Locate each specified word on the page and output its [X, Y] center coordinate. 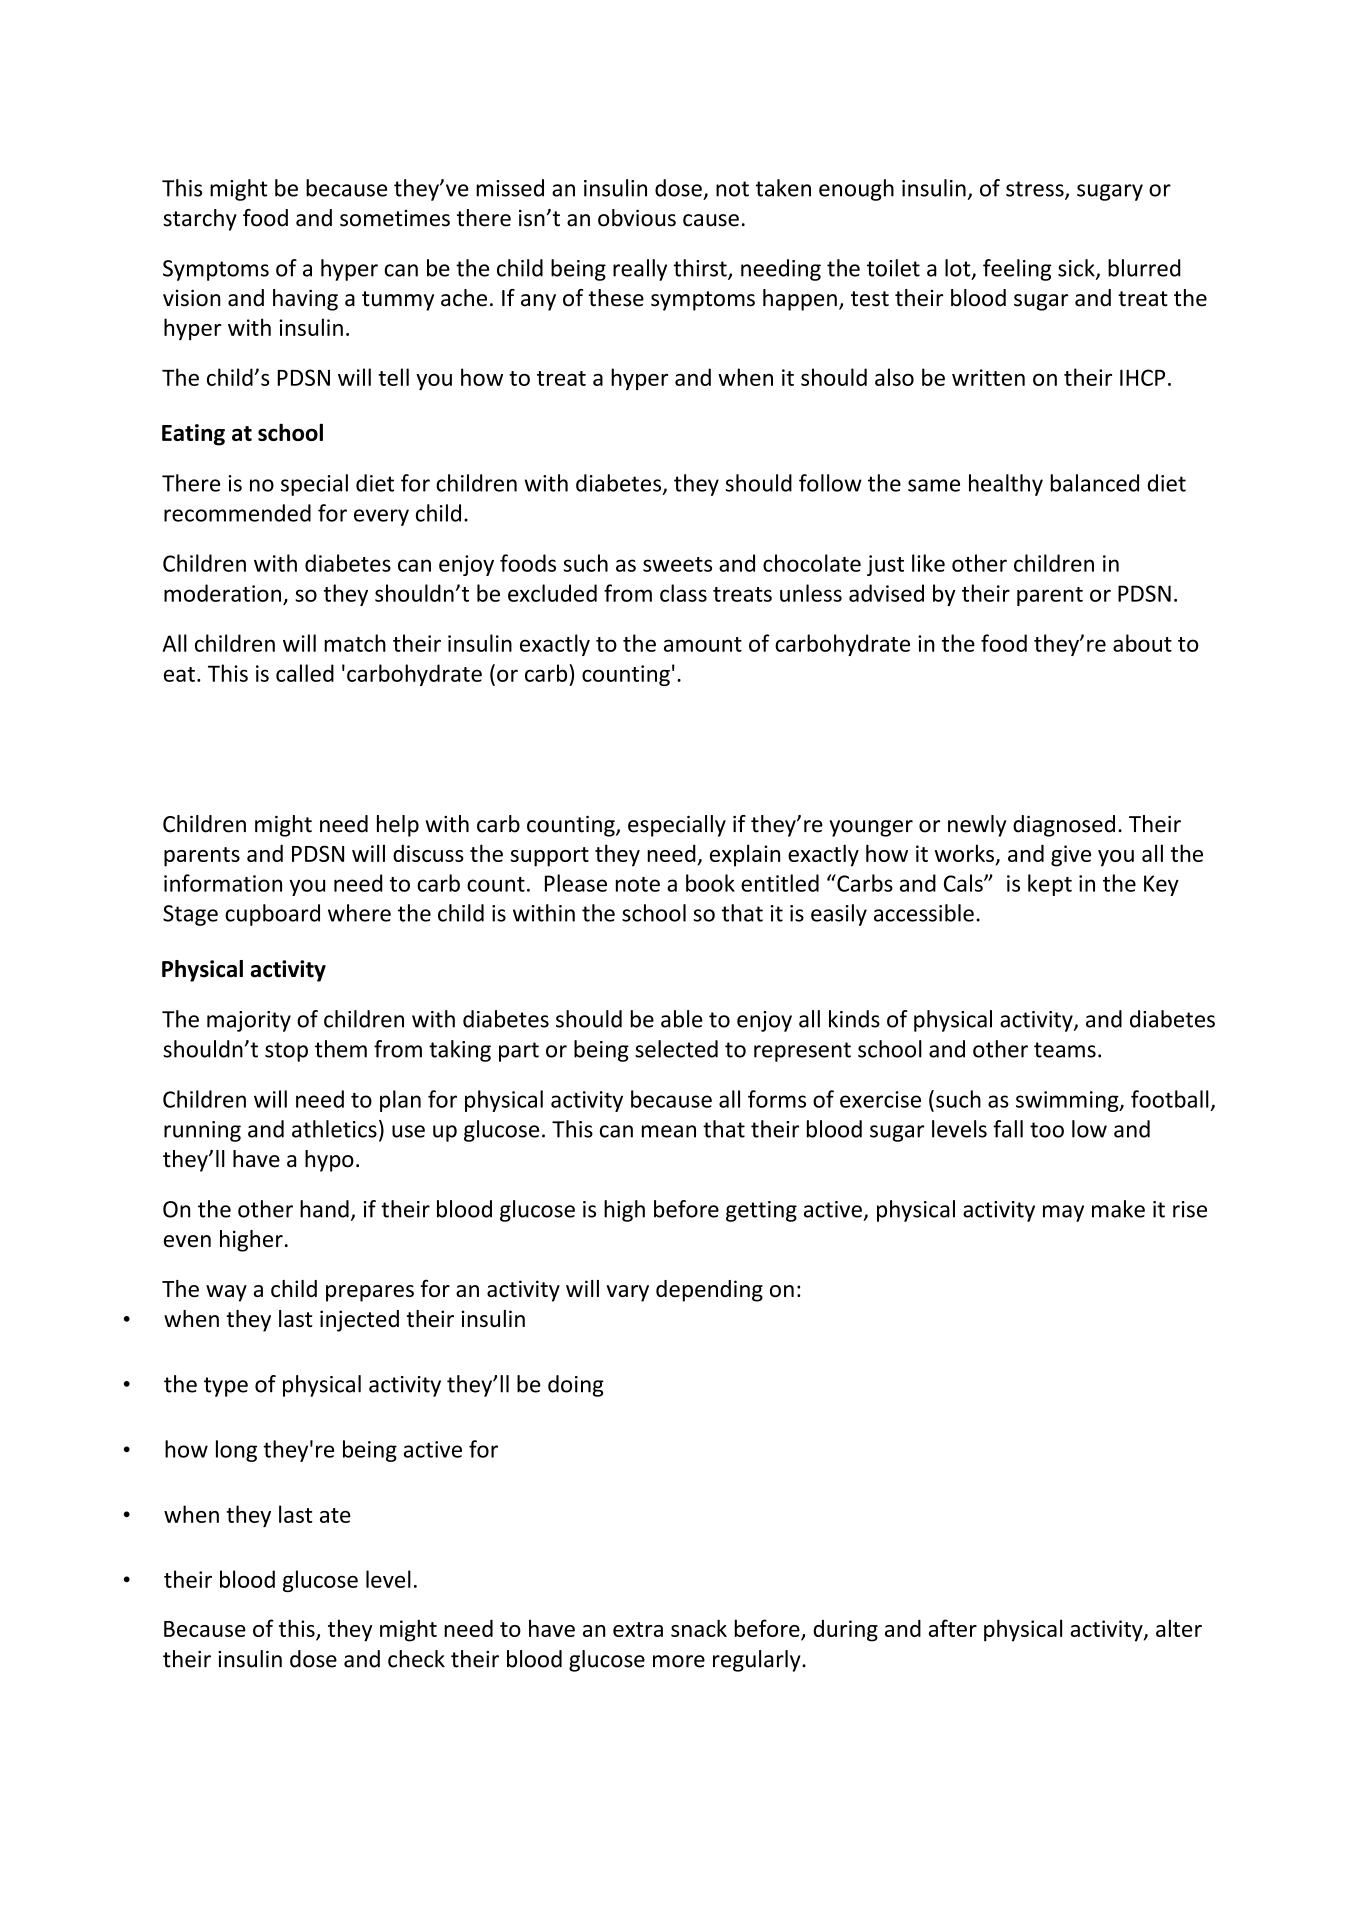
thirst [701, 269]
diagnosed [1064, 826]
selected [676, 1049]
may [1063, 1213]
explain [745, 855]
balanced [1094, 483]
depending [709, 1291]
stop [286, 1052]
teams [1065, 1050]
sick [1077, 269]
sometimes [395, 218]
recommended [237, 513]
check [416, 1659]
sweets [677, 564]
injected [359, 1321]
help [398, 826]
